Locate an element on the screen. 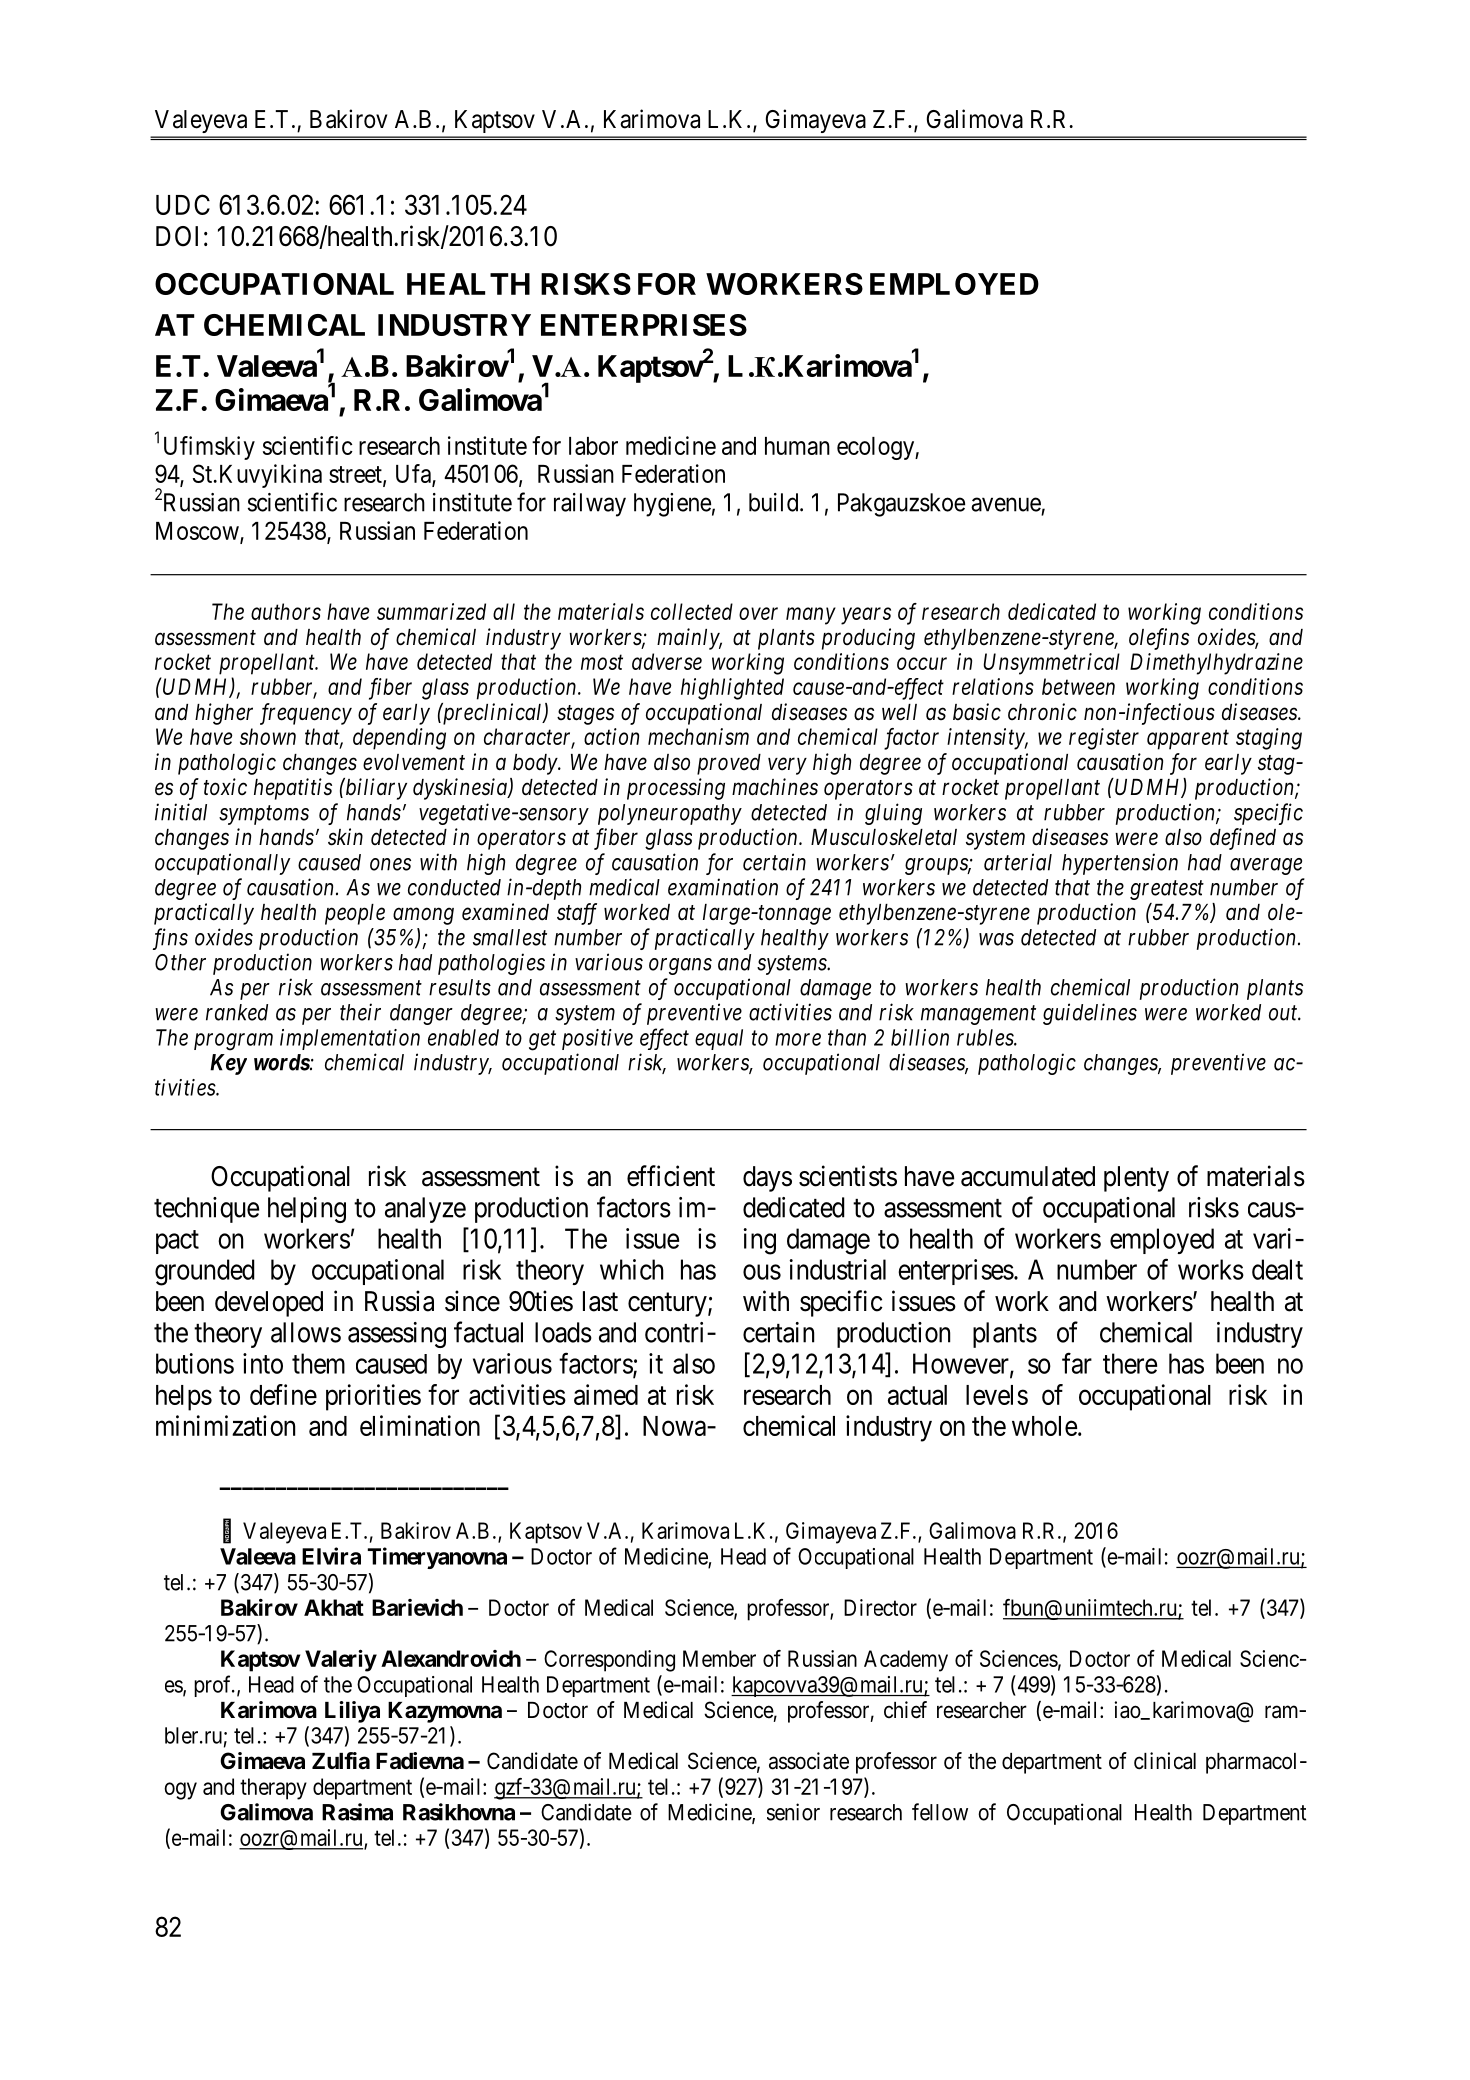  examination is located at coordinates (723, 887).
